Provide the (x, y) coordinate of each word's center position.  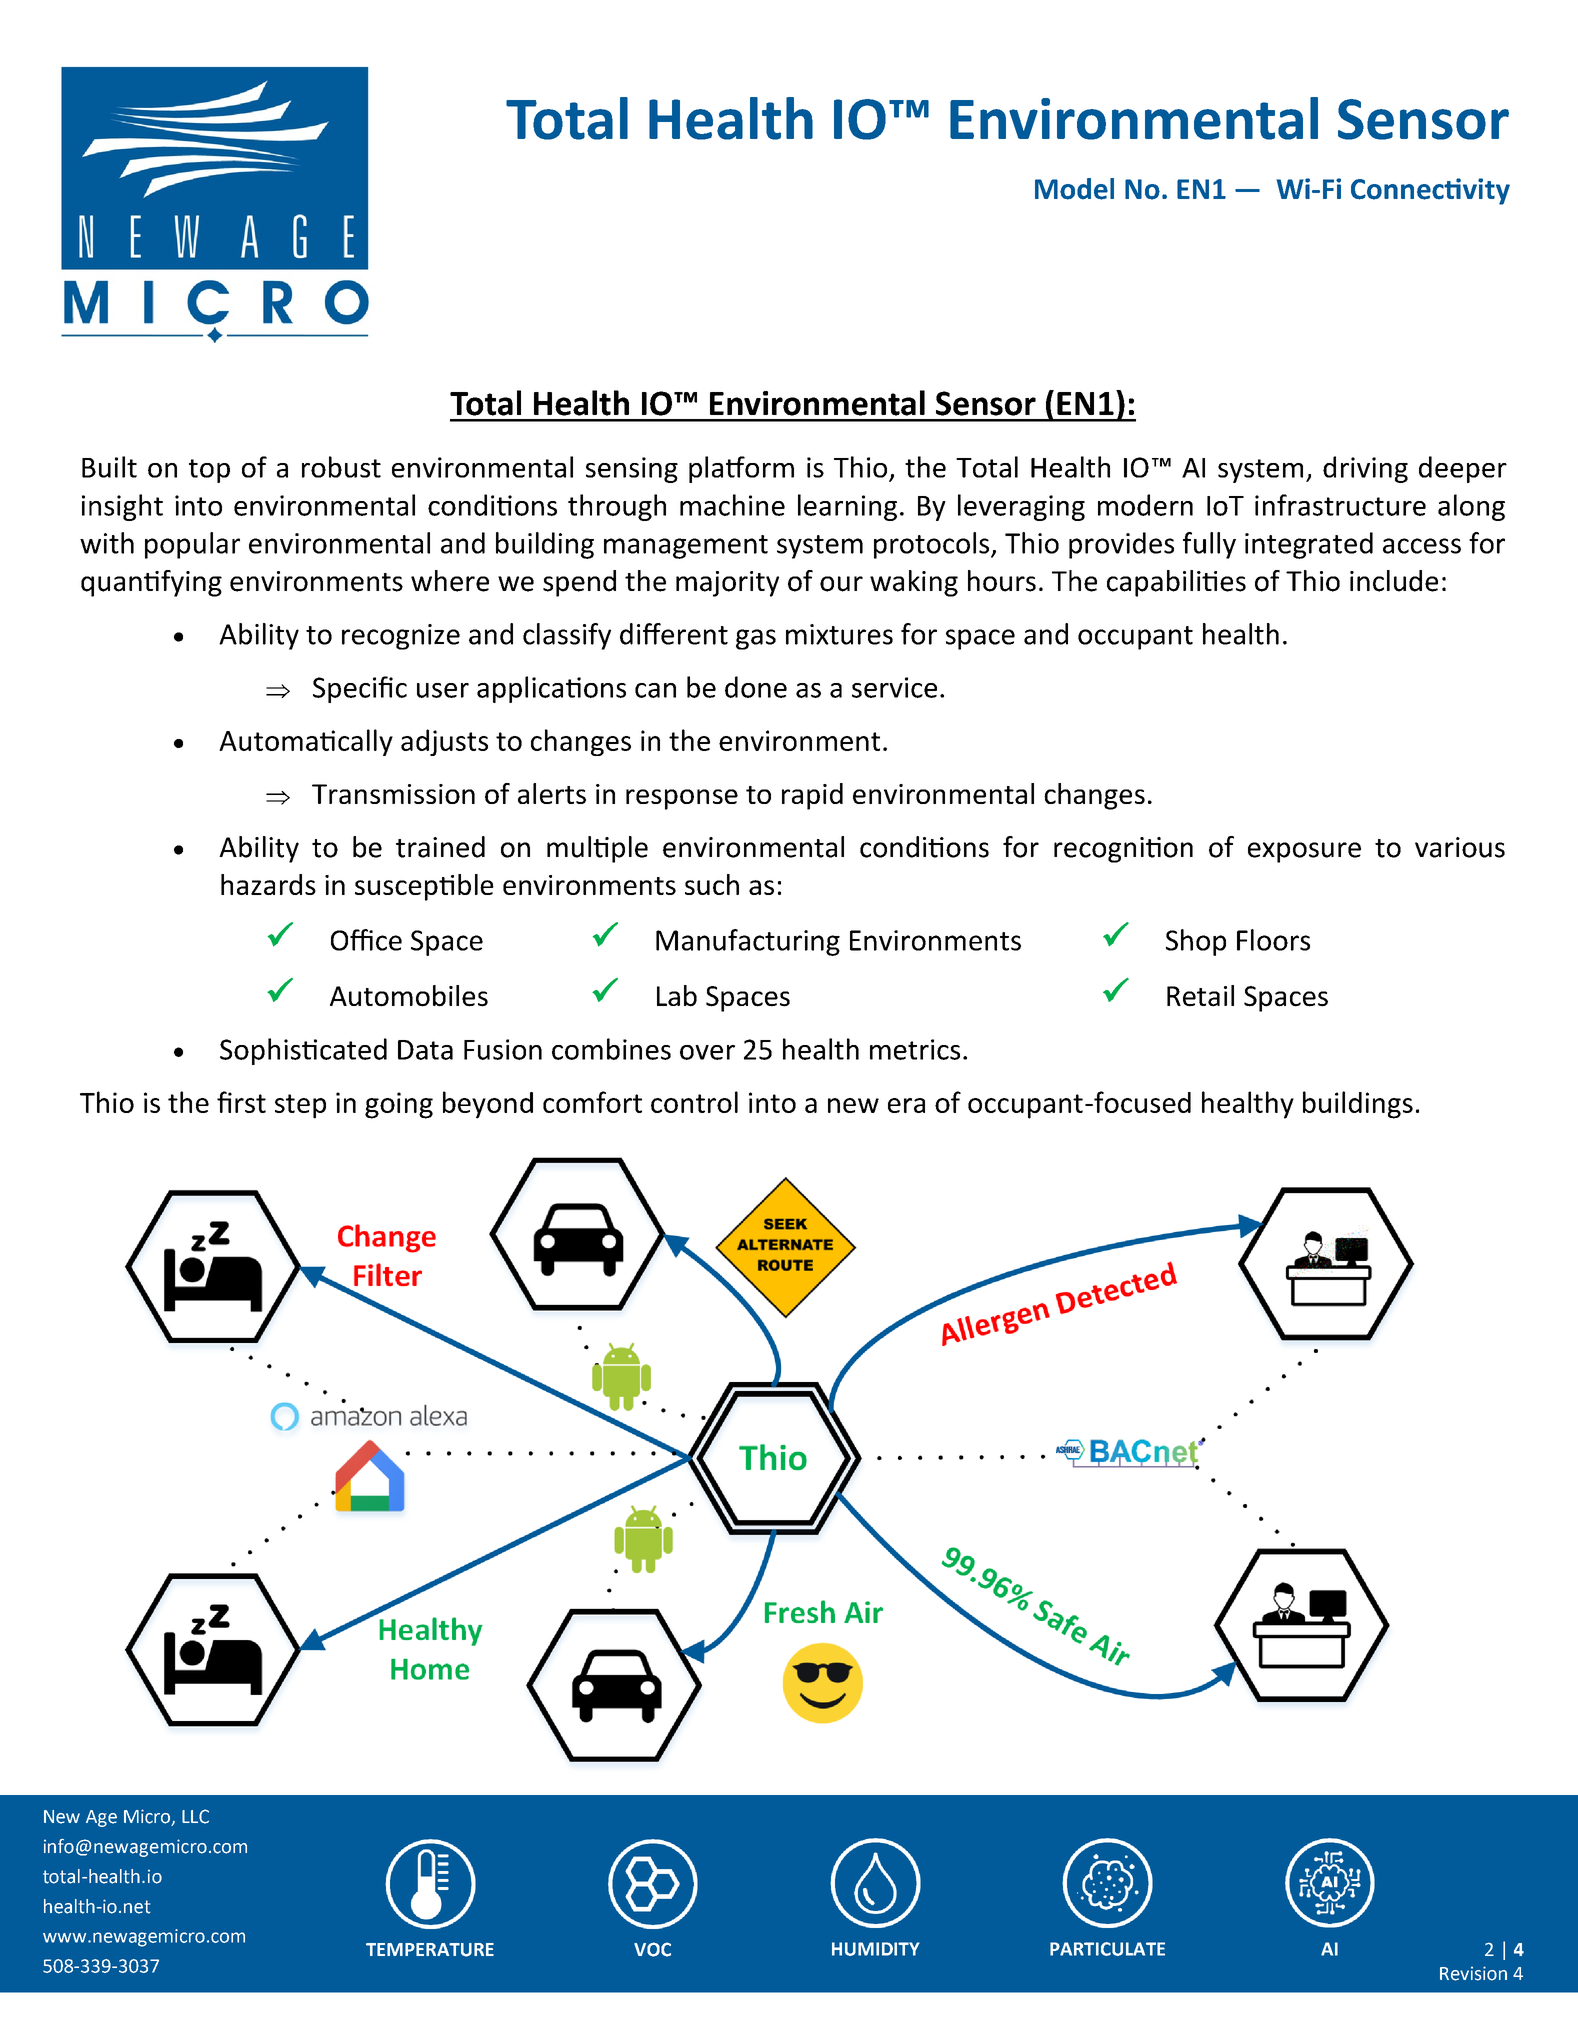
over (707, 1052)
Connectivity (1430, 191)
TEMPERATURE (430, 1950)
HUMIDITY (876, 1949)
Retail (1200, 996)
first (241, 1102)
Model (1074, 189)
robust (341, 467)
